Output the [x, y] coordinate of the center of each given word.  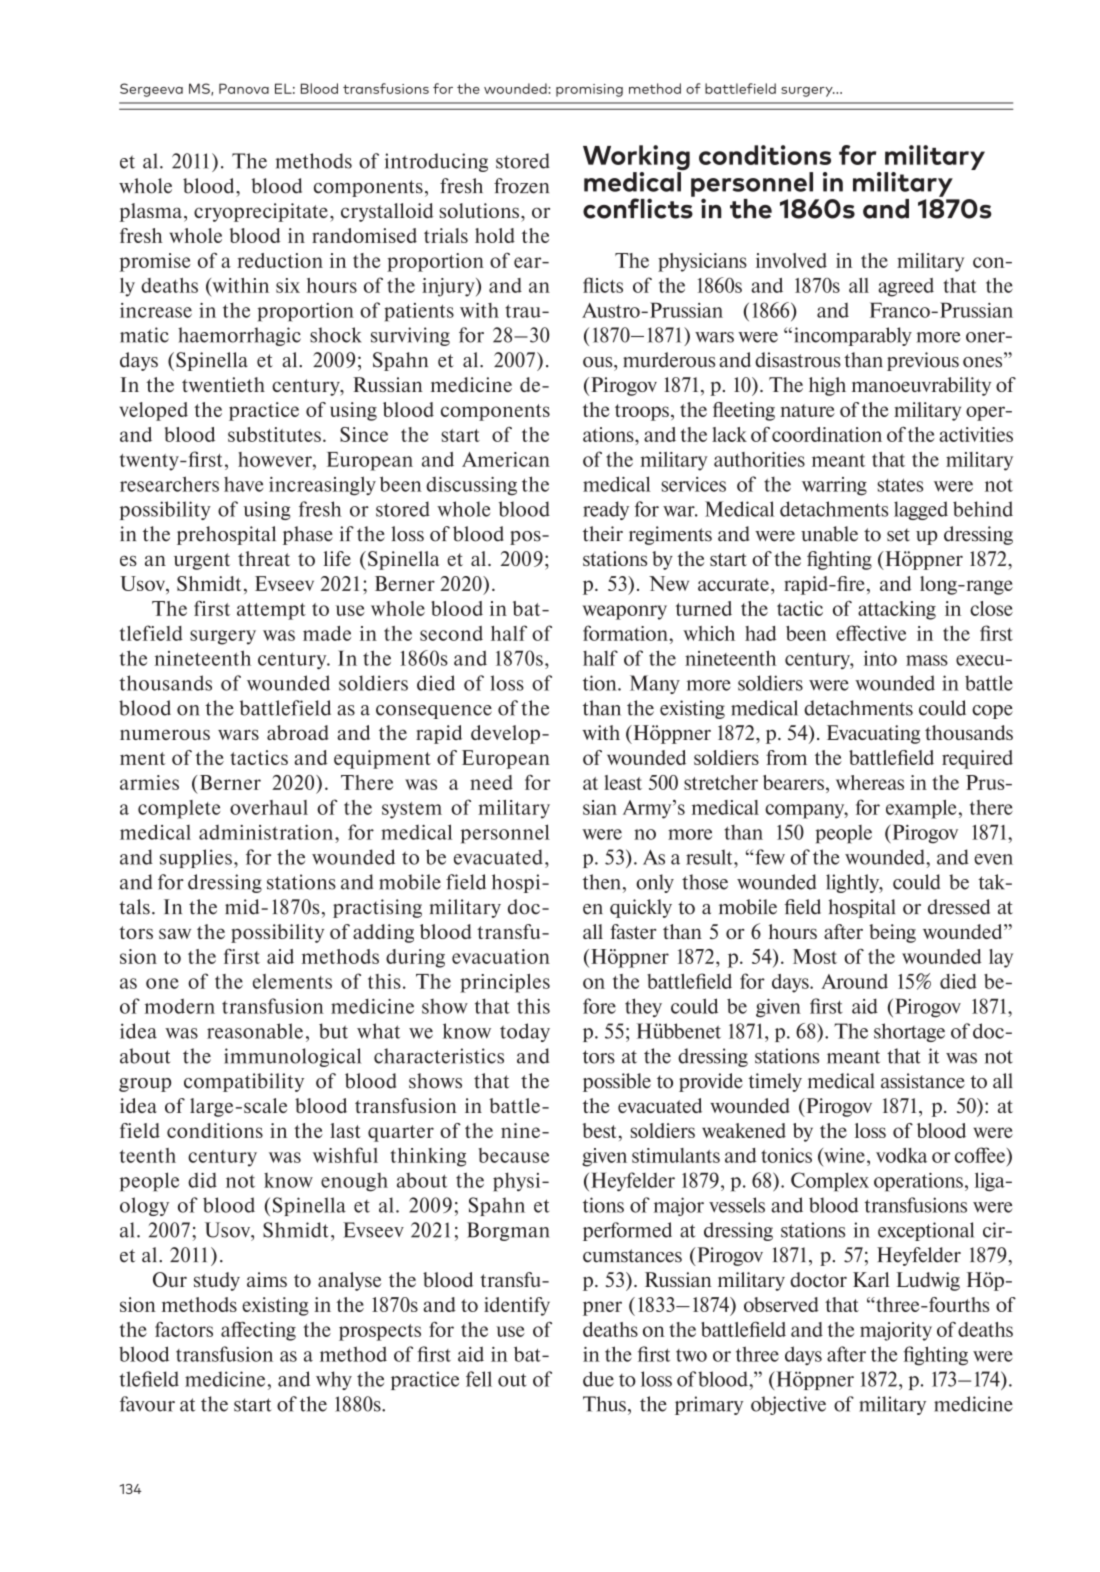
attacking [897, 610]
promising [589, 90]
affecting [258, 1331]
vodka [901, 1155]
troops [642, 412]
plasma [152, 212]
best [599, 1130]
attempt [271, 611]
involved [791, 260]
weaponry [624, 612]
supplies [196, 858]
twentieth [223, 384]
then [603, 882]
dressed [959, 907]
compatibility [244, 1082]
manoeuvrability [921, 386]
